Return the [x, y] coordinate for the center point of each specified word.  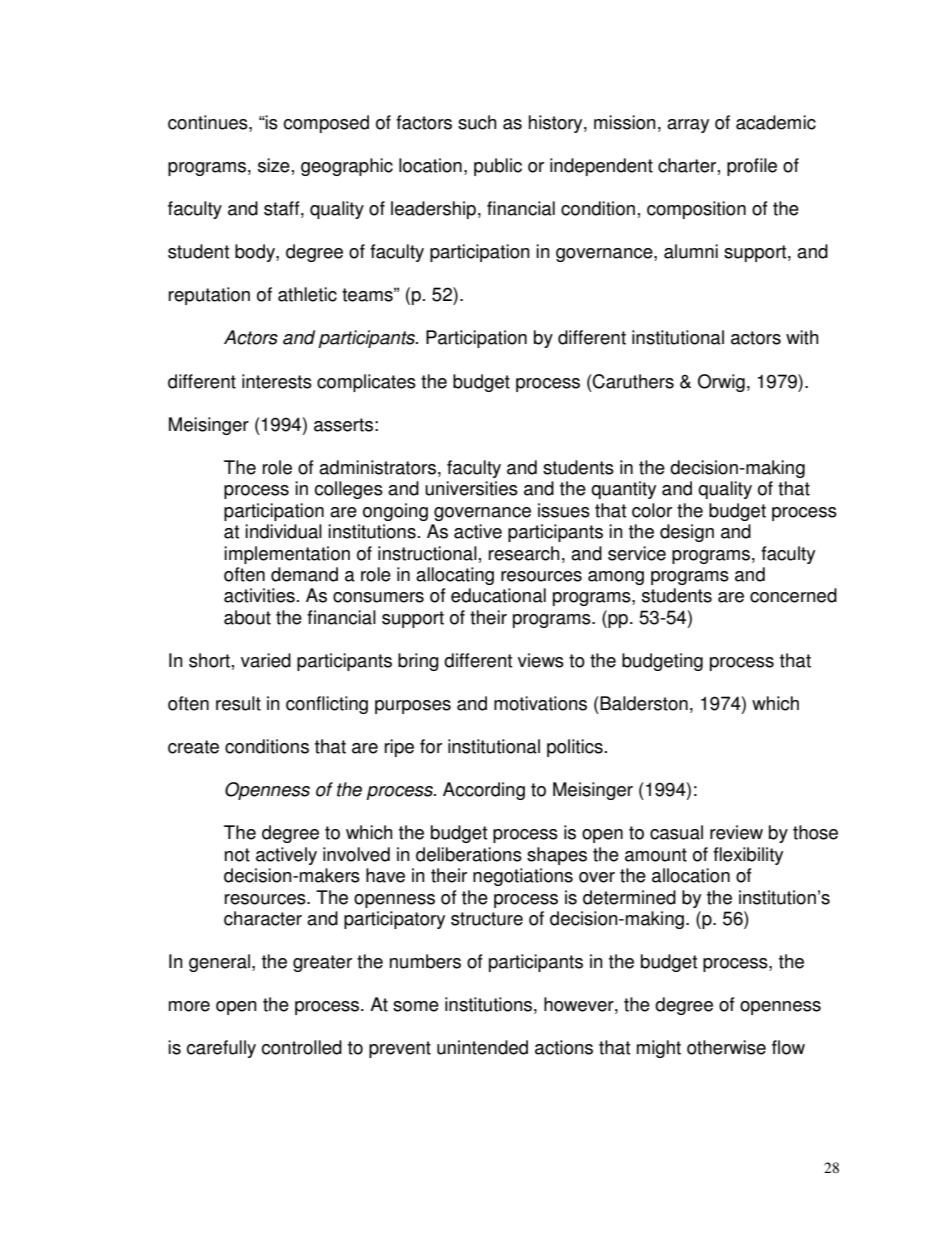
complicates [366, 383]
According [484, 791]
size [274, 165]
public [498, 167]
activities [259, 595]
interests [277, 381]
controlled [301, 1047]
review [736, 832]
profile [752, 167]
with [802, 337]
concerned [793, 595]
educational [498, 595]
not [237, 855]
